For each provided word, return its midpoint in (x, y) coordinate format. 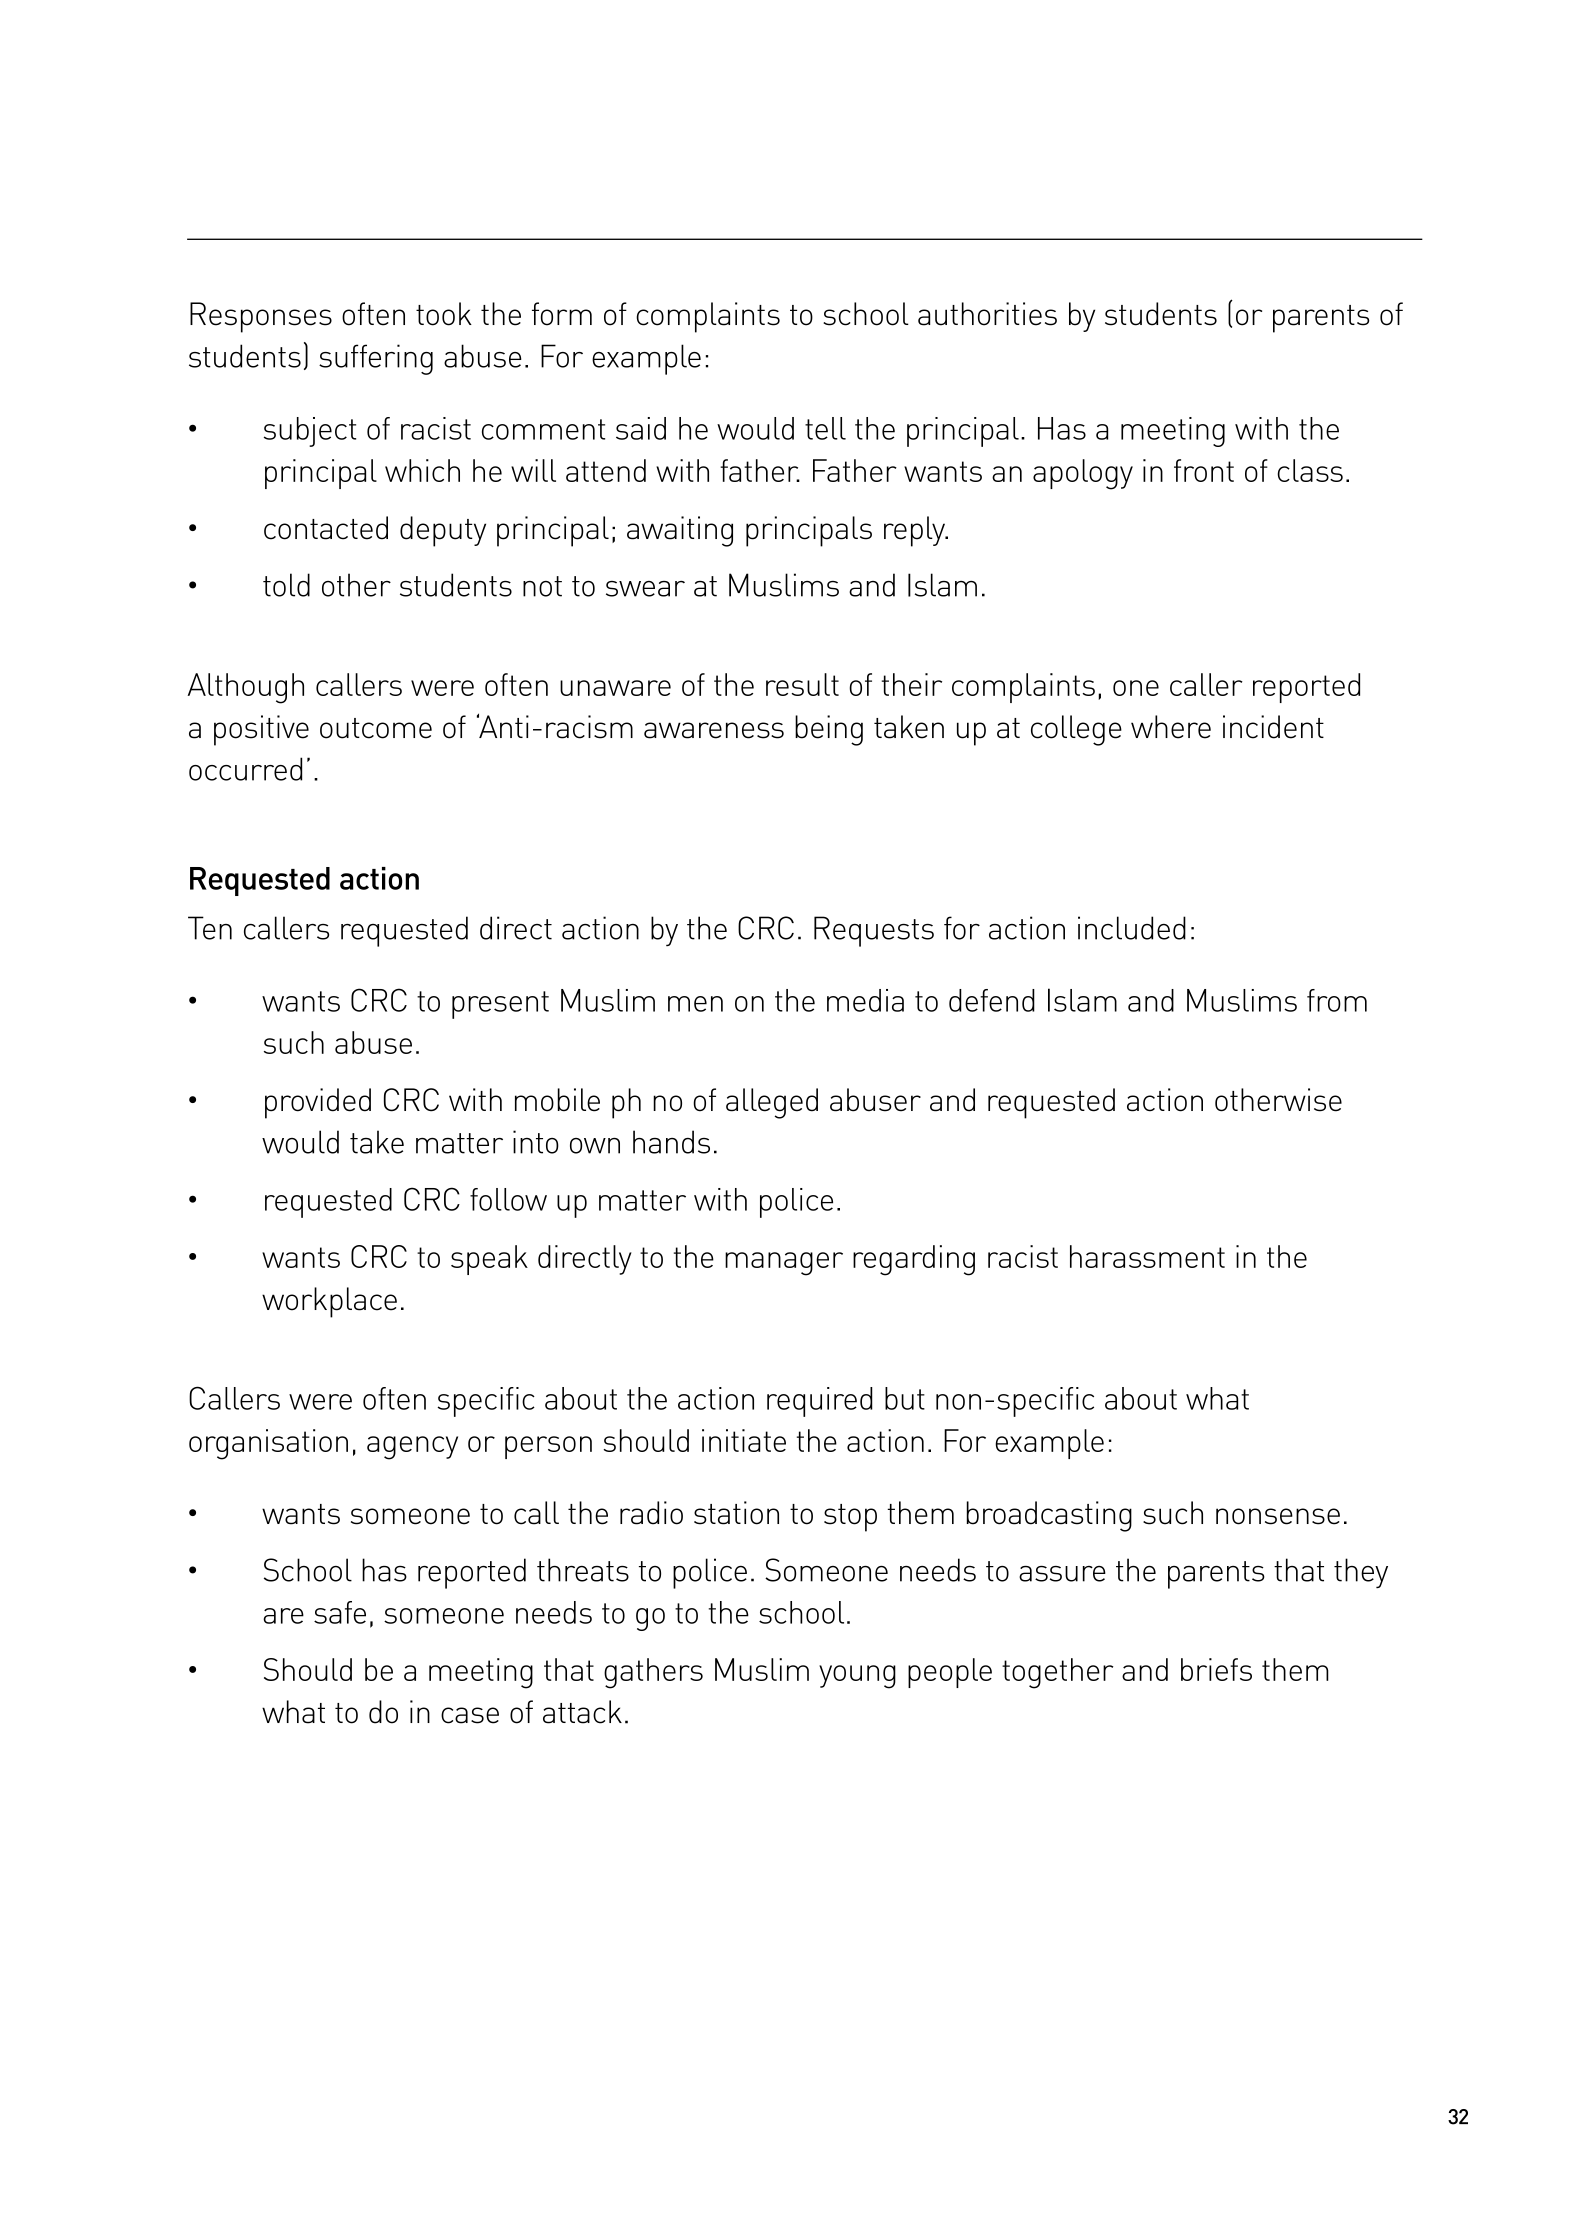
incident (1273, 727)
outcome (376, 728)
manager (784, 1264)
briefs (1216, 1669)
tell (825, 428)
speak (489, 1260)
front (1204, 470)
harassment (1147, 1256)
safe (340, 1612)
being (829, 730)
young (857, 1677)
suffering (376, 359)
